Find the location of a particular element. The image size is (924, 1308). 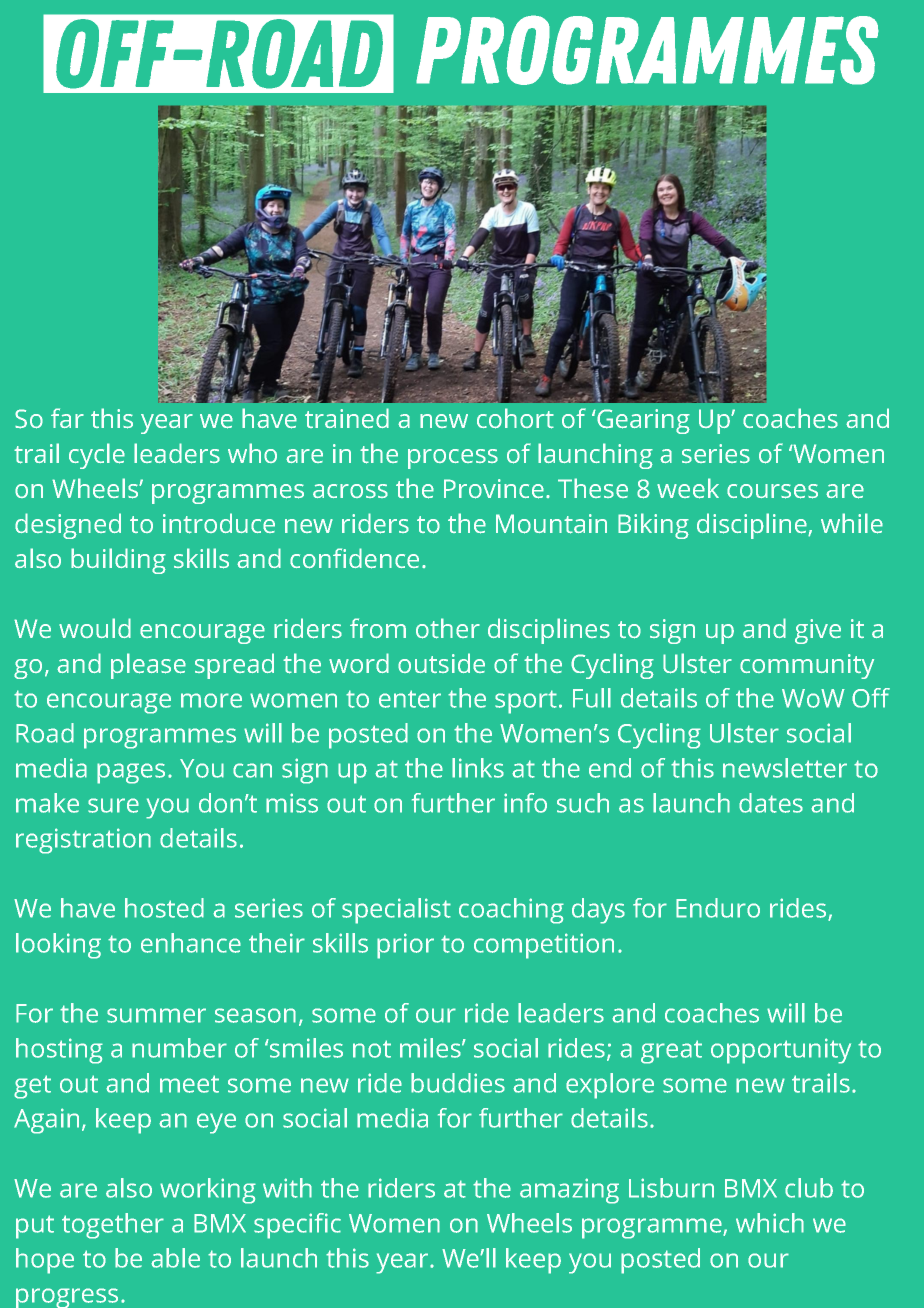

summer is located at coordinates (156, 1015).
